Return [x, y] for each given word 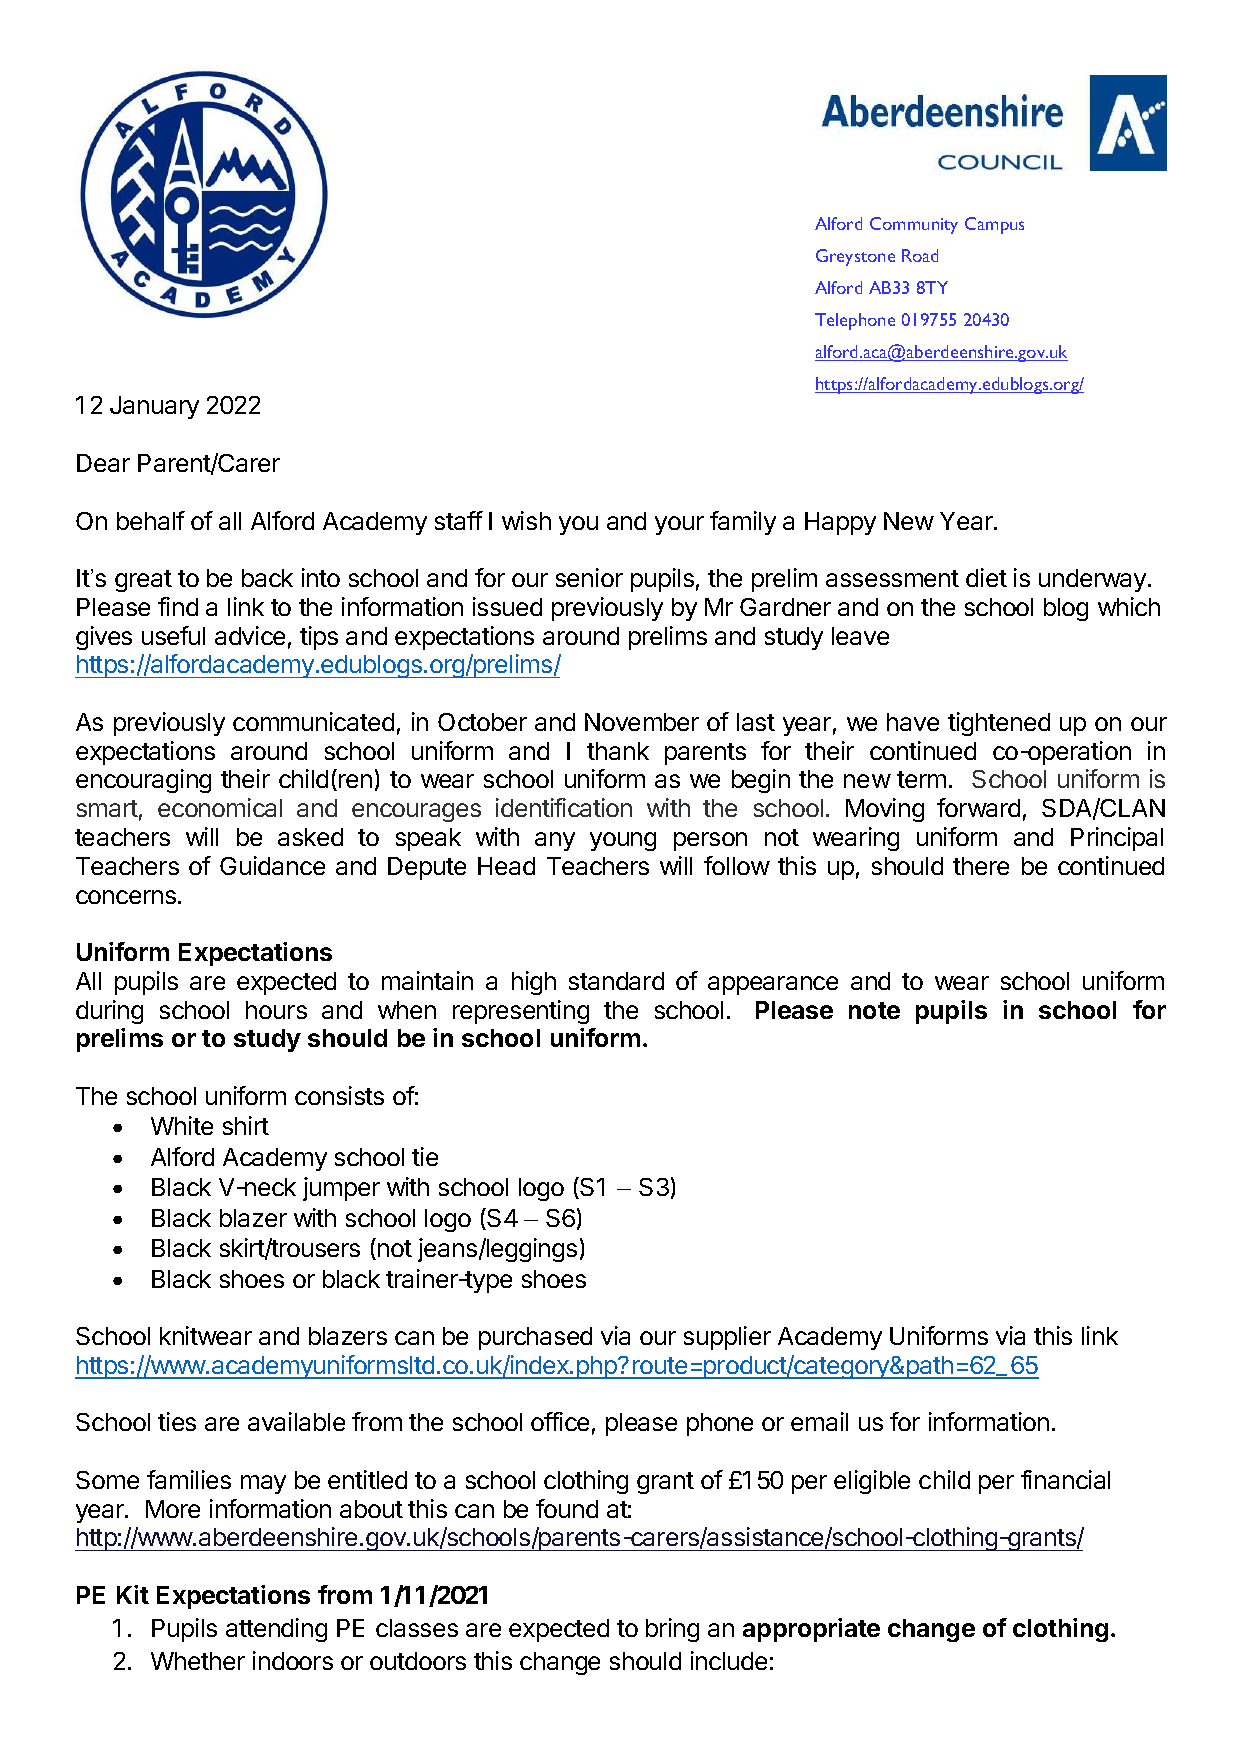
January [154, 407]
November [642, 722]
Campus [994, 225]
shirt [246, 1125]
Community [914, 225]
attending [276, 1630]
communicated [313, 721]
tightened [999, 724]
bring [672, 1630]
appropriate [811, 1630]
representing [521, 1012]
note [874, 1010]
